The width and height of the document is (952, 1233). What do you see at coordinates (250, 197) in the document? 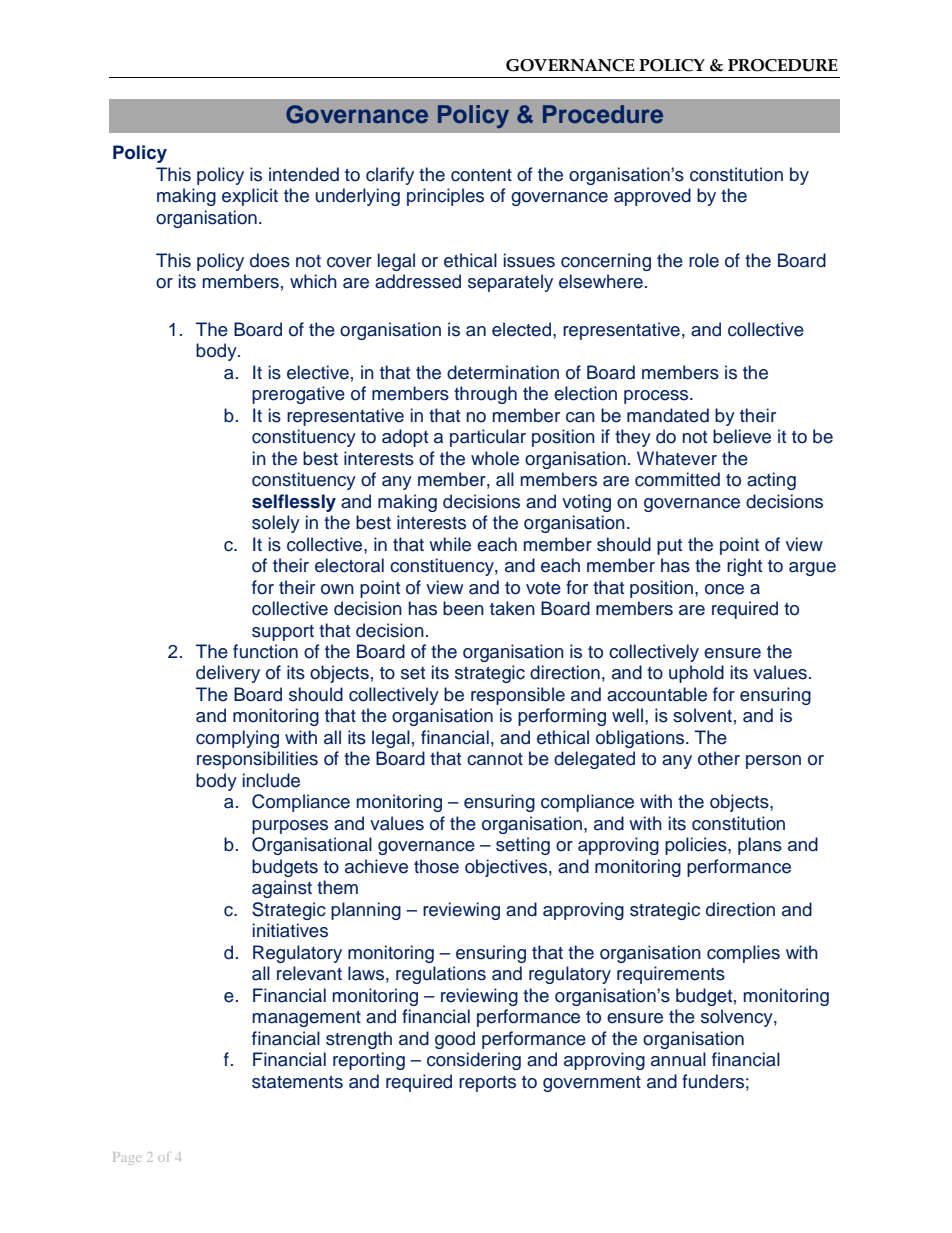
I see `explicit` at bounding box center [250, 197].
